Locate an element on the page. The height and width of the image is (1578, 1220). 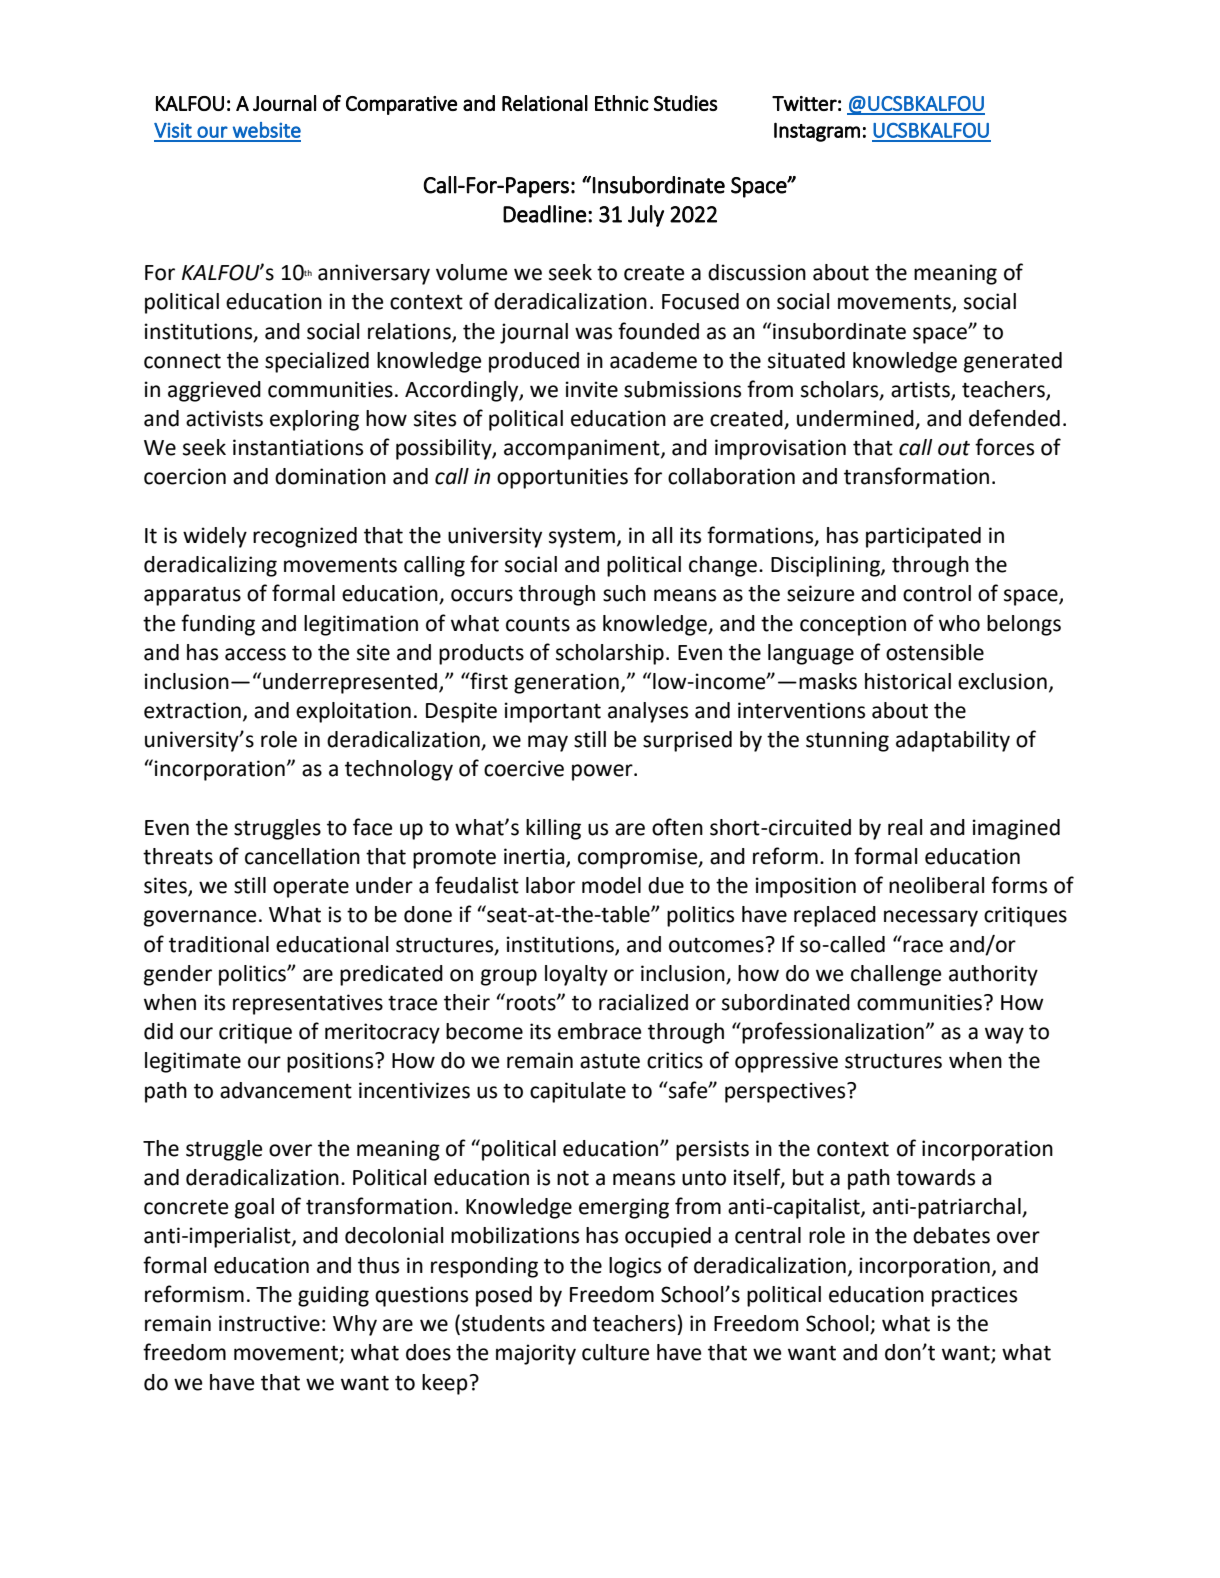
instructive is located at coordinates (269, 1323).
